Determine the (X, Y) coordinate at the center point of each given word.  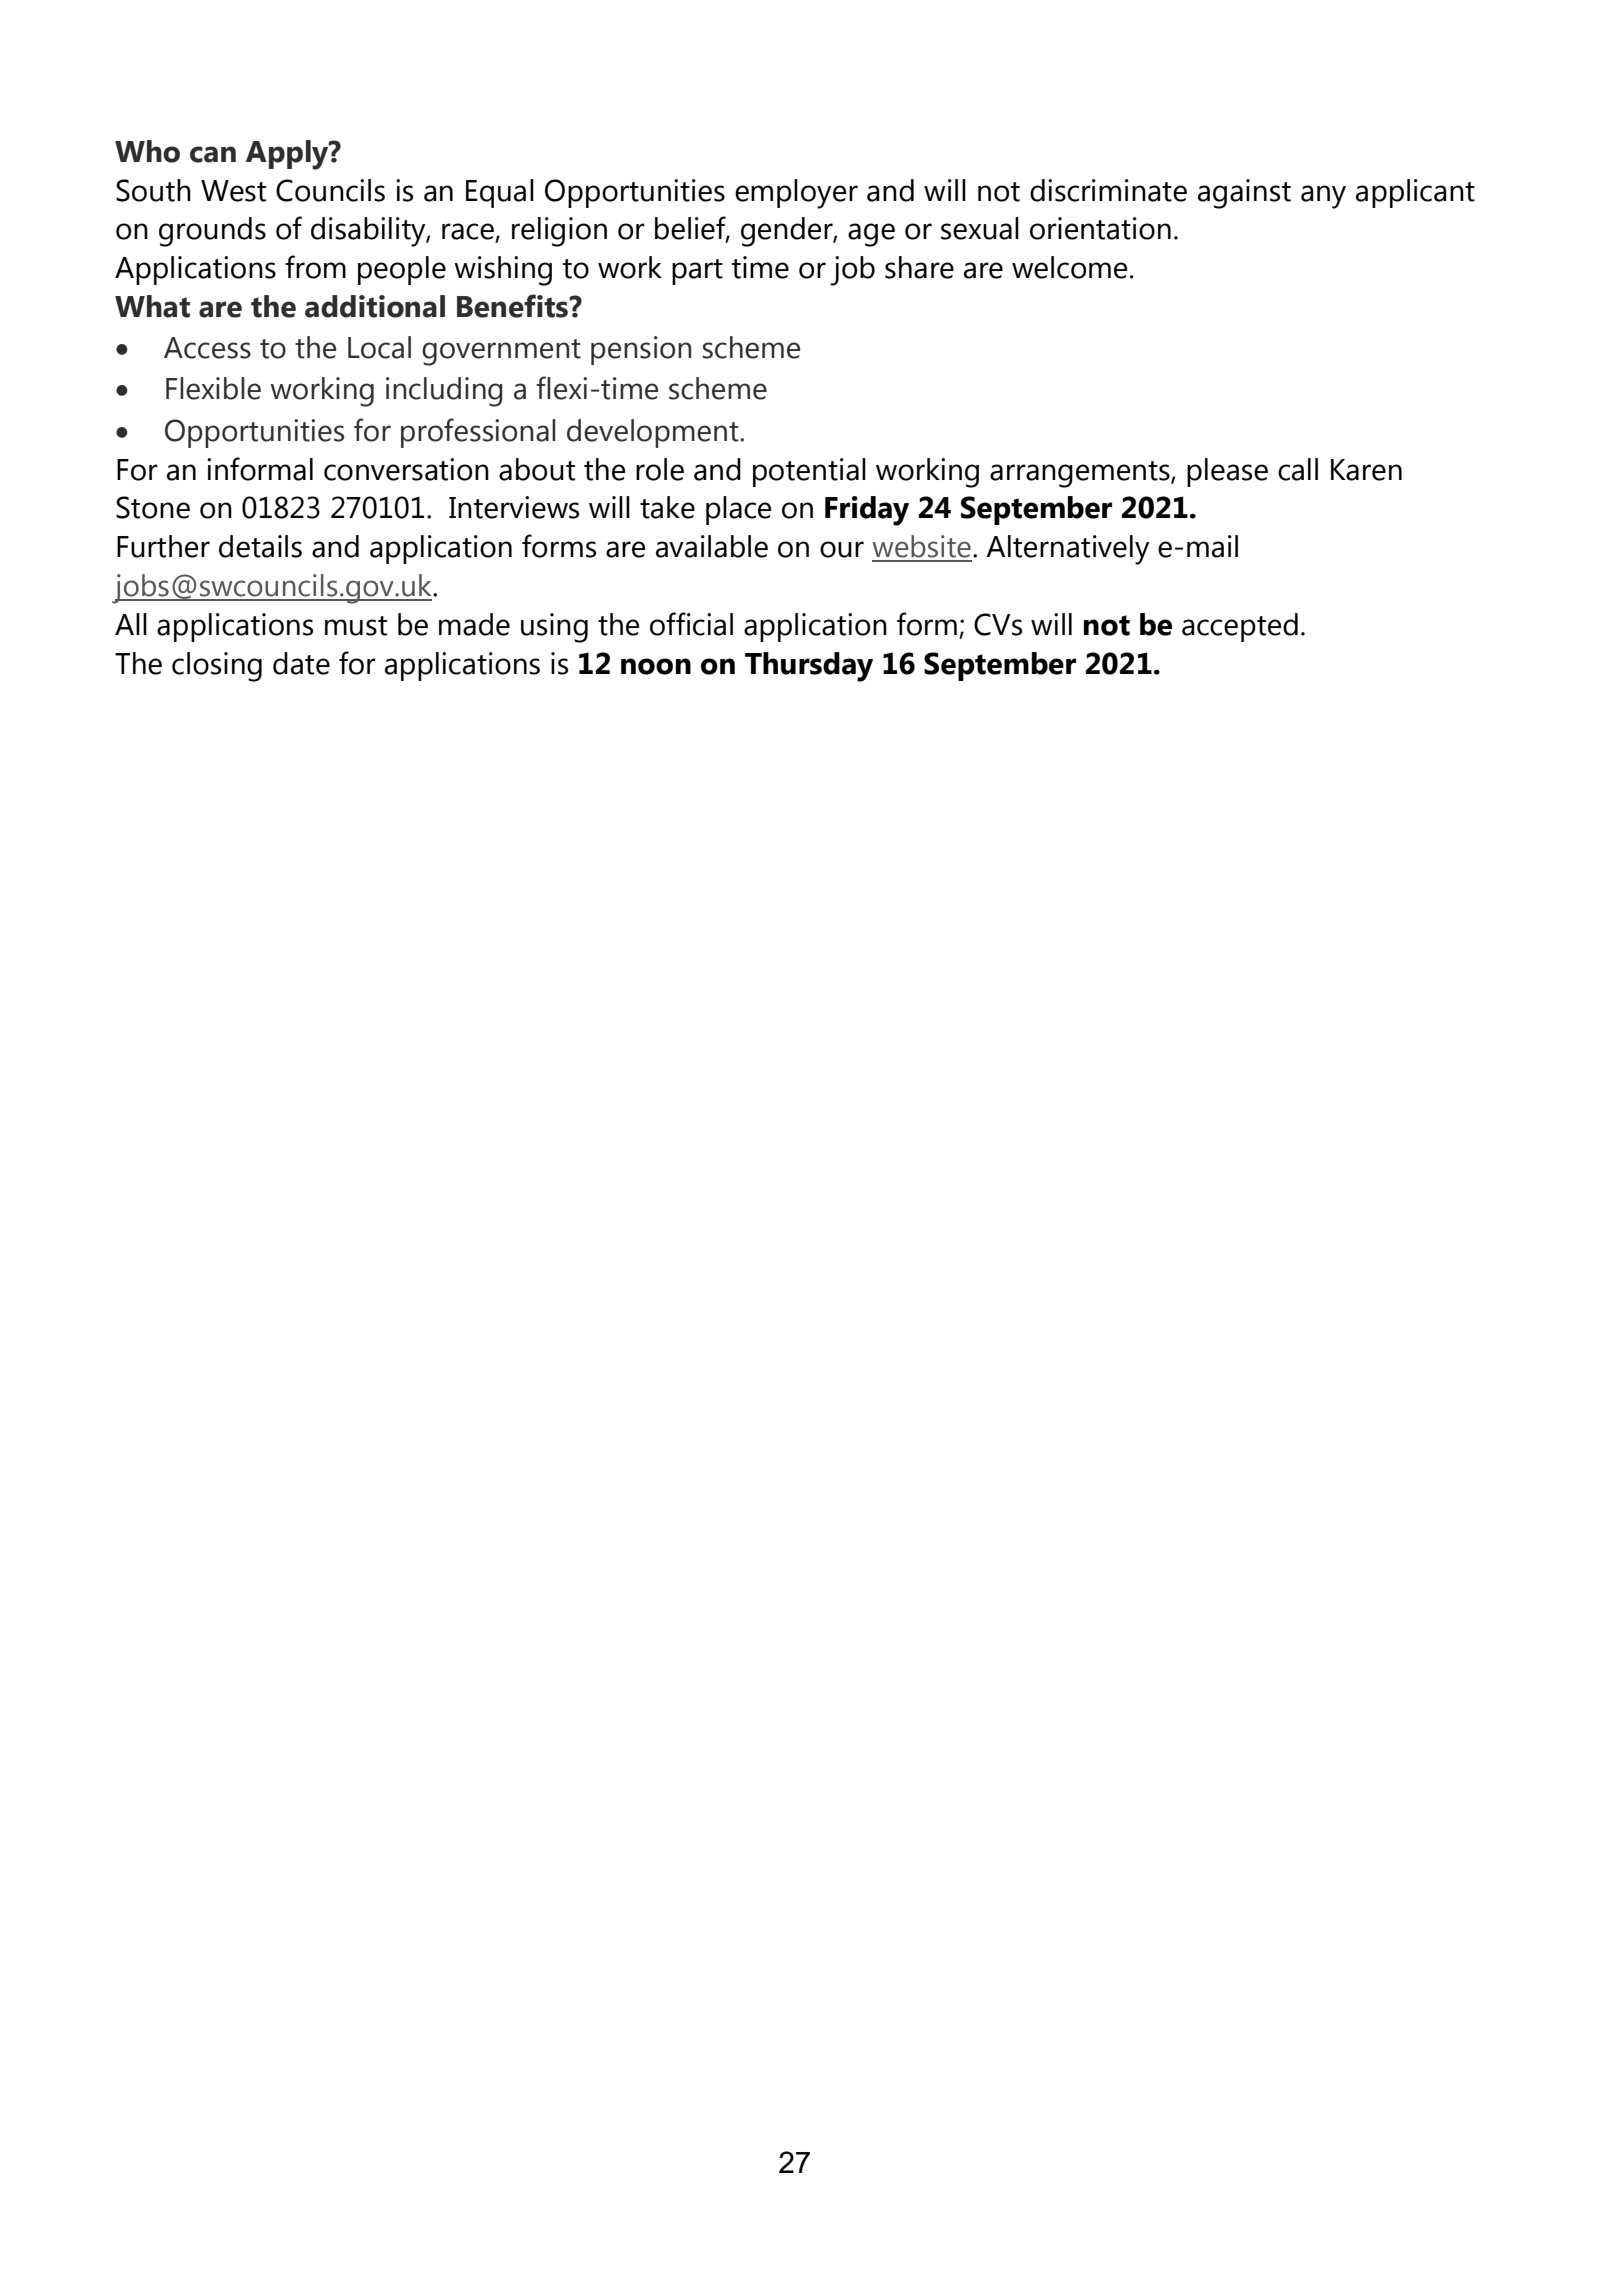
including (444, 392)
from (315, 267)
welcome (1069, 267)
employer (796, 194)
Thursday (809, 667)
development (654, 433)
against (1244, 194)
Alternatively (1068, 550)
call (1298, 469)
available (712, 546)
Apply (288, 155)
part (697, 272)
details (260, 546)
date (301, 663)
